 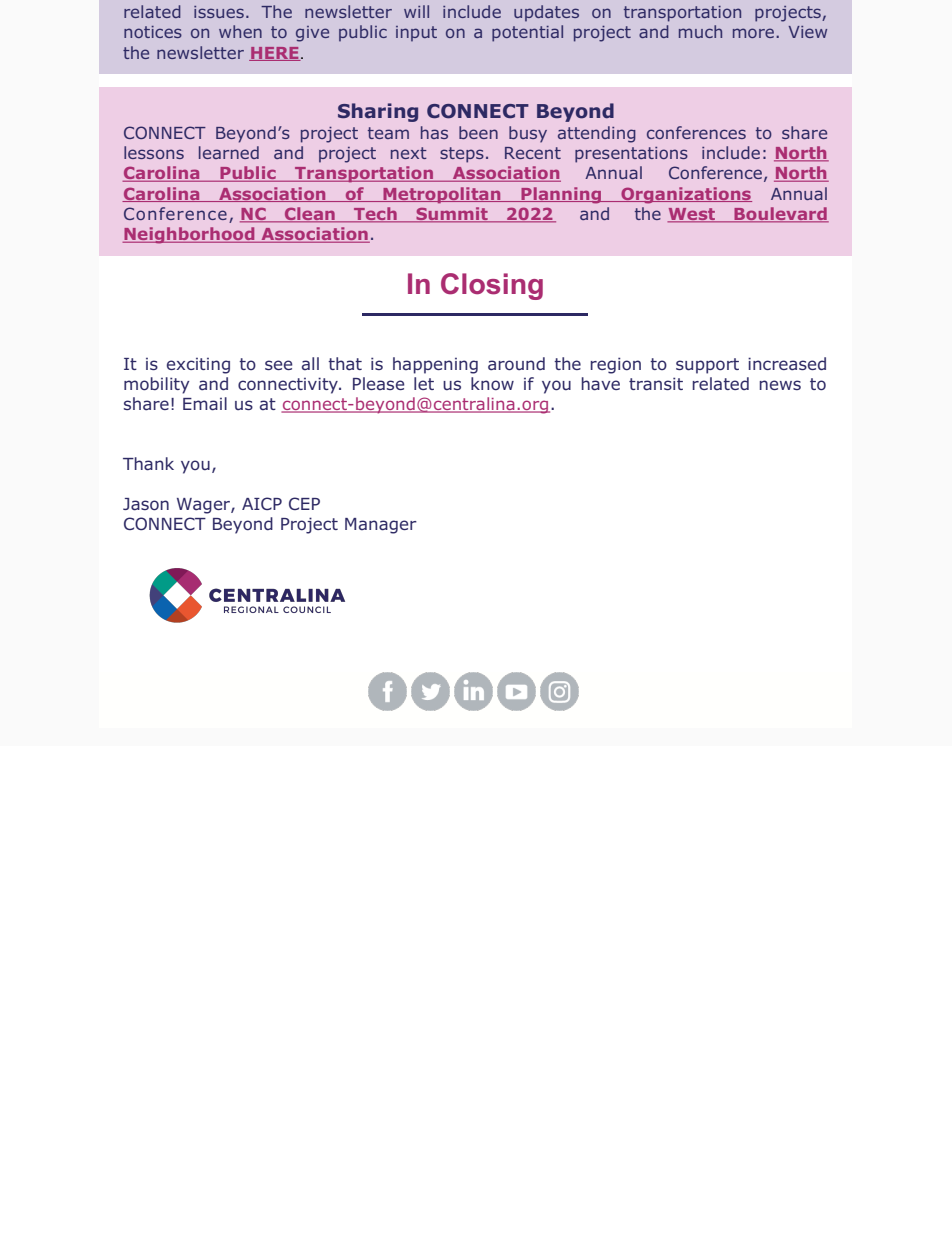 What do you see at coordinates (527, 33) in the page?
I see `potential` at bounding box center [527, 33].
